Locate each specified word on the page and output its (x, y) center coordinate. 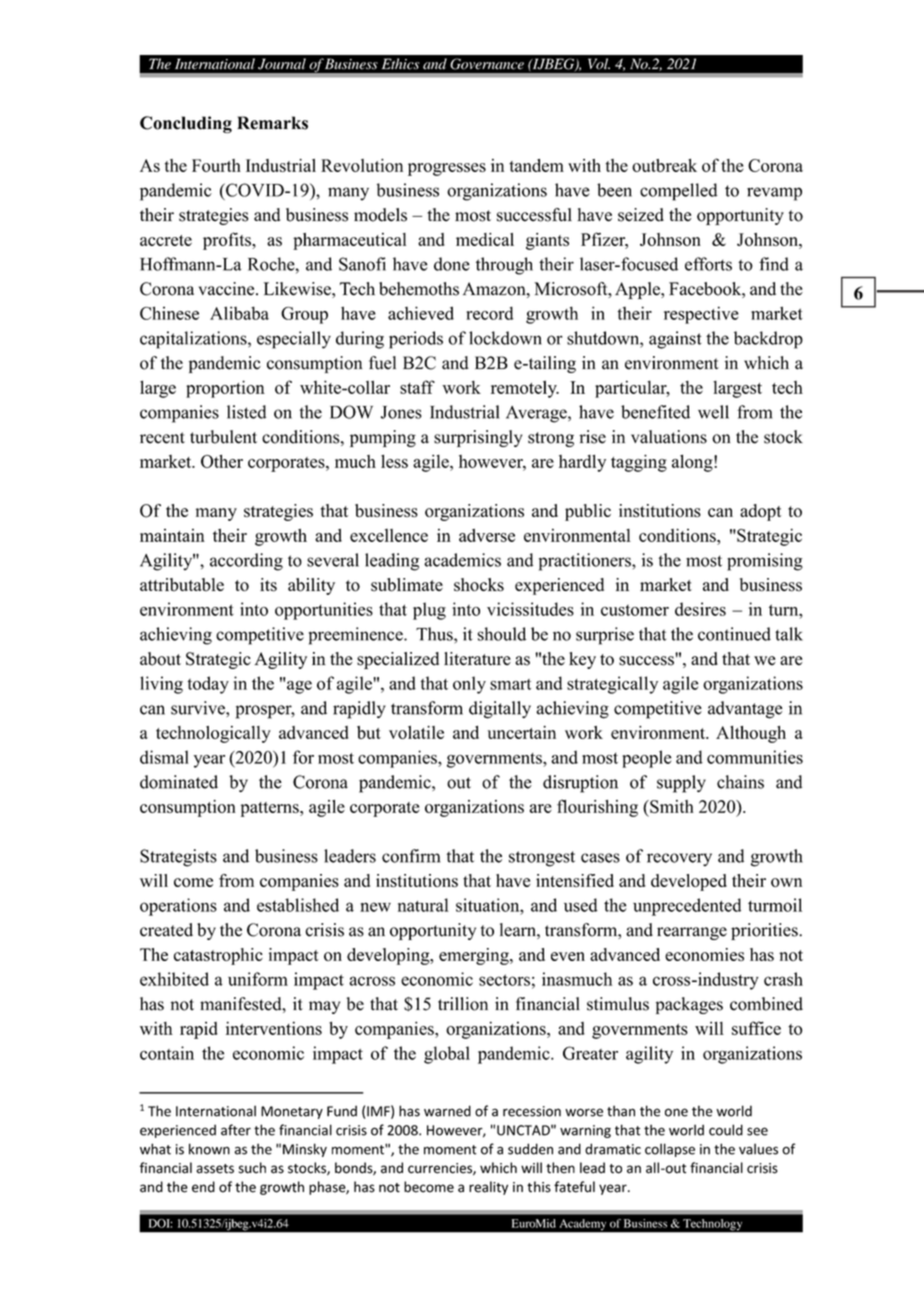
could (726, 1130)
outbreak (664, 165)
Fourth (216, 165)
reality (488, 1188)
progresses (447, 169)
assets (215, 1169)
